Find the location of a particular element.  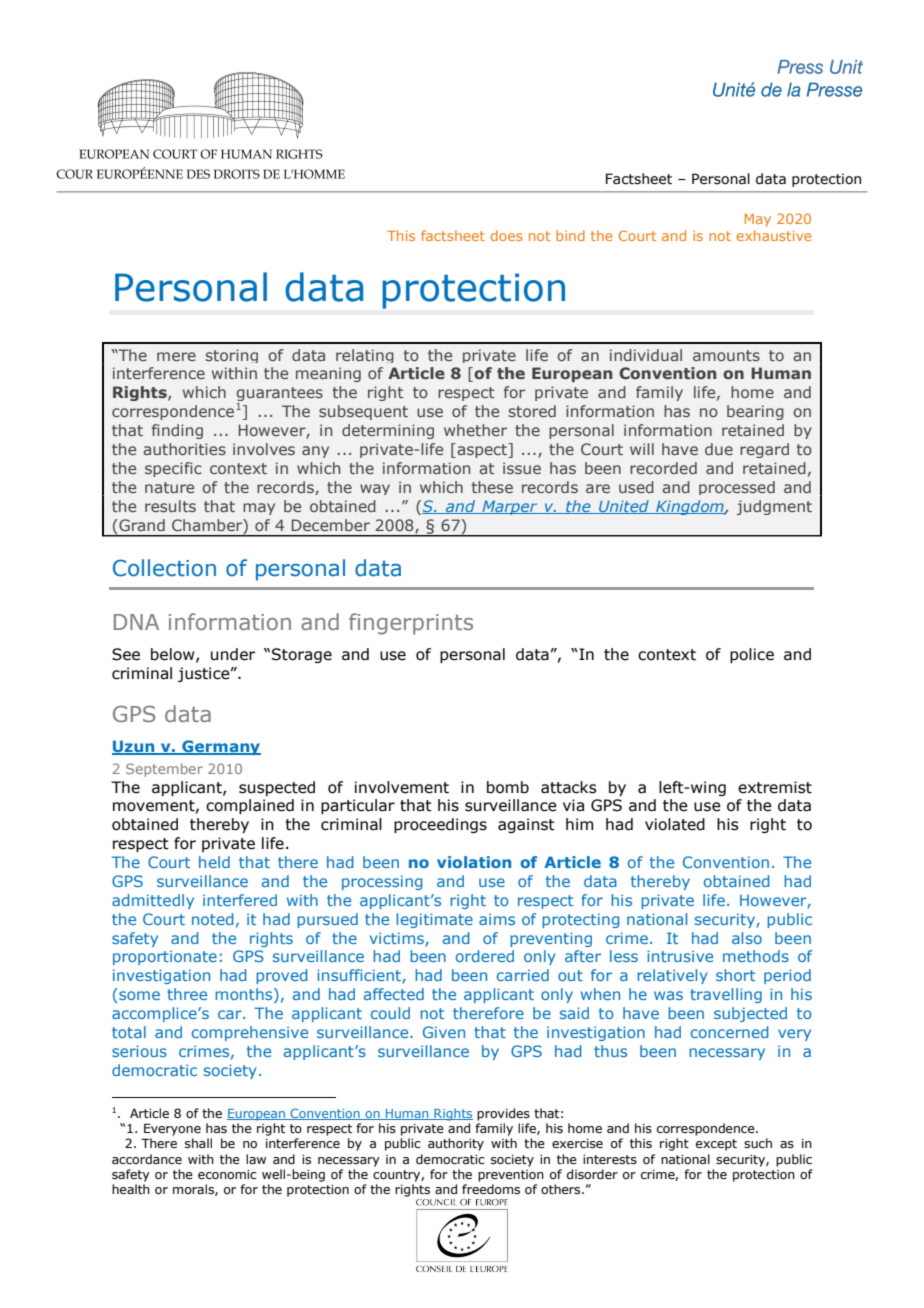

authority is located at coordinates (456, 1144).
